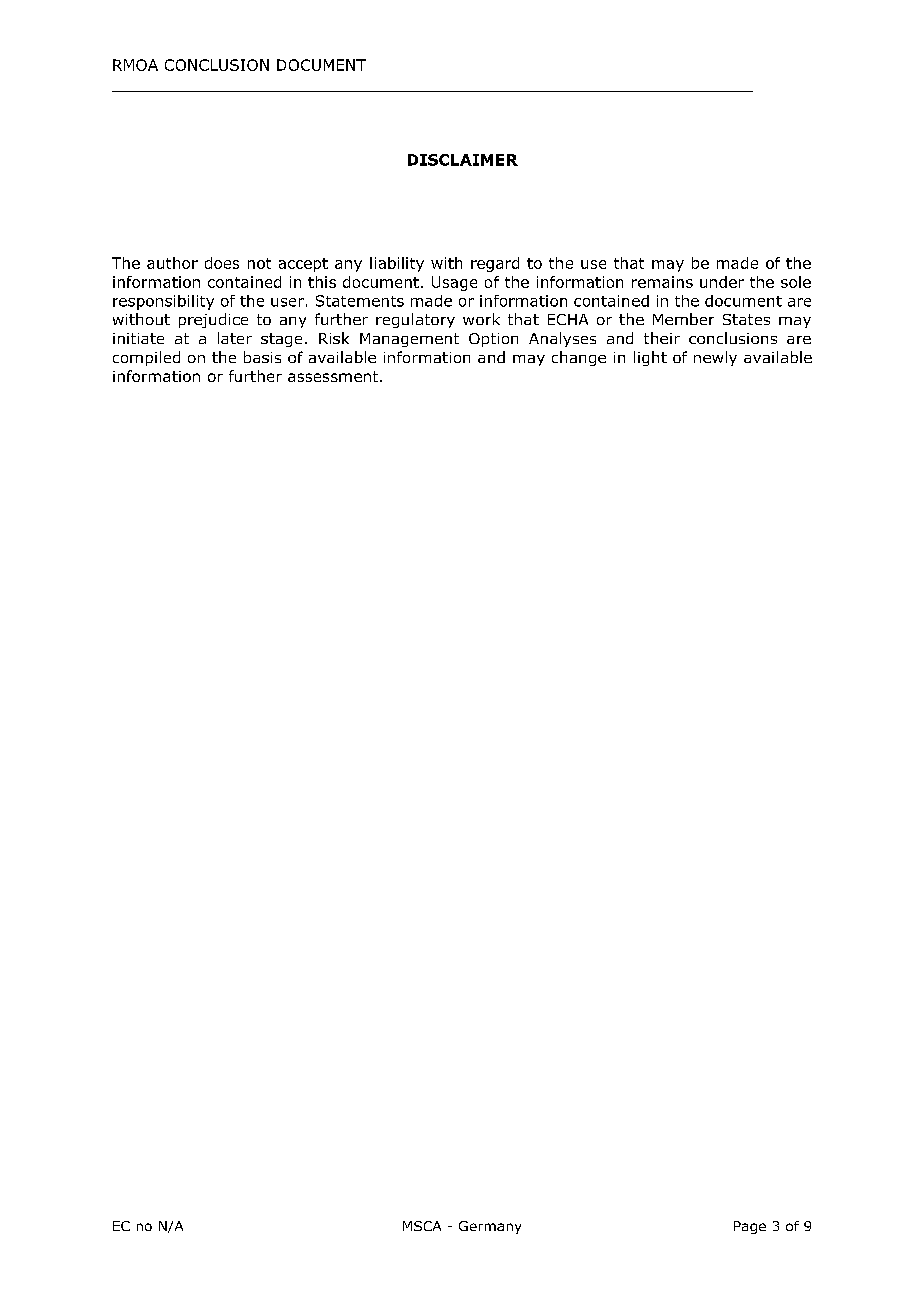 Image resolution: width=924 pixels, height=1308 pixels. I want to click on assessment, so click(334, 376).
